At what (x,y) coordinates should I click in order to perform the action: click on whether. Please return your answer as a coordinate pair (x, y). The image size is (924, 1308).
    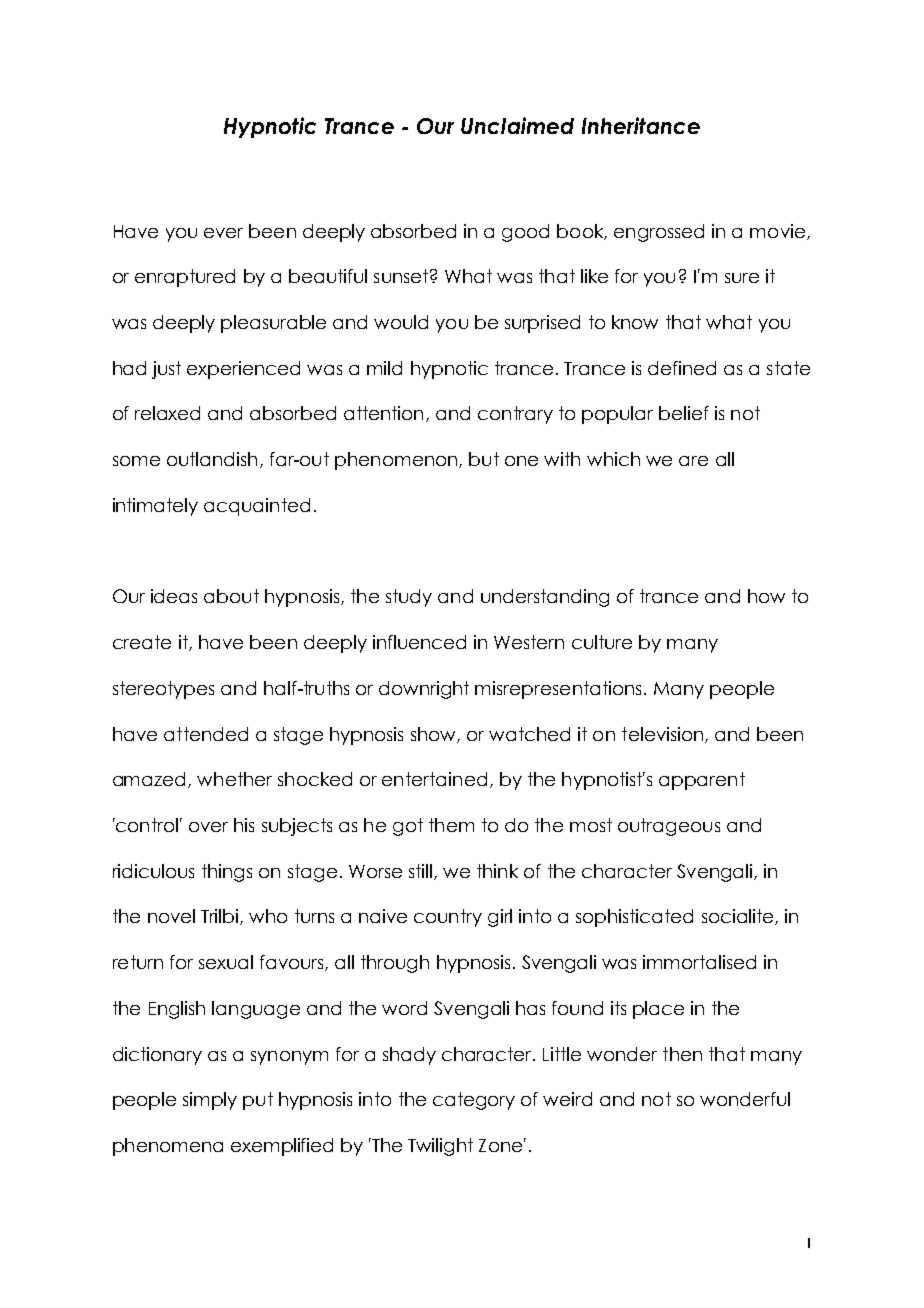
    Looking at the image, I should click on (234, 779).
